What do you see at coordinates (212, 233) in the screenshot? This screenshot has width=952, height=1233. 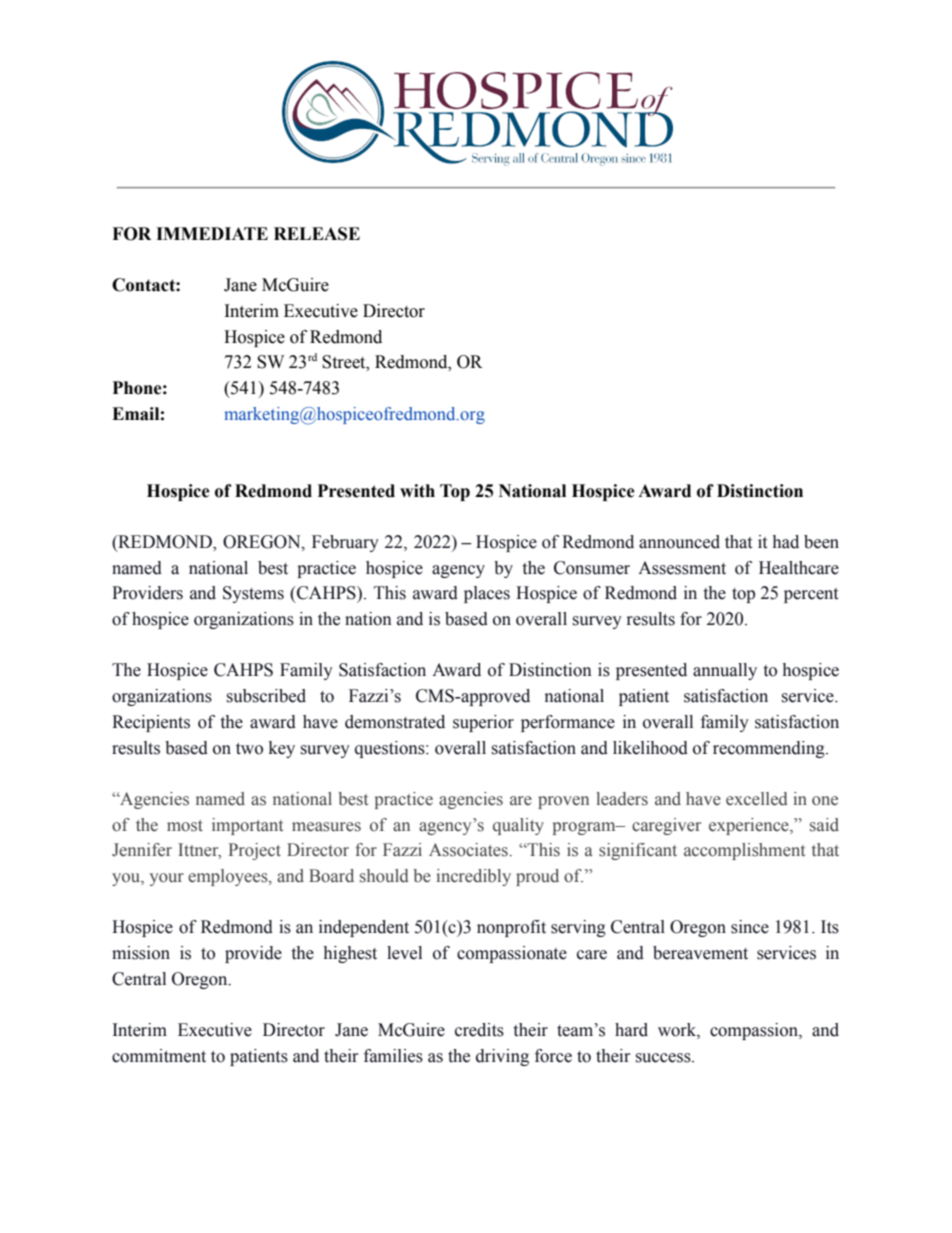 I see `IMMEDIATE` at bounding box center [212, 233].
